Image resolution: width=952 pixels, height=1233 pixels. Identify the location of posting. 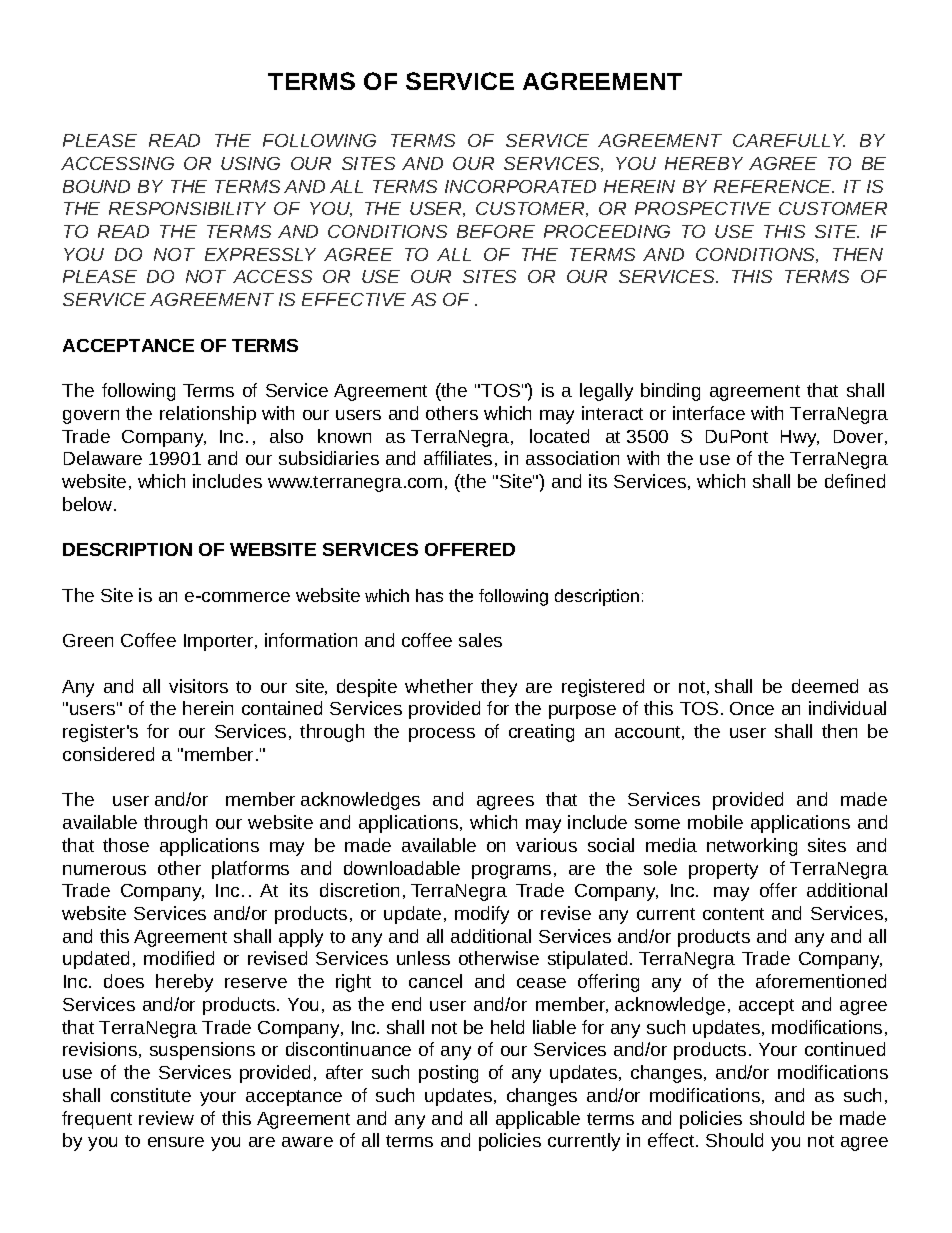
(448, 1074).
